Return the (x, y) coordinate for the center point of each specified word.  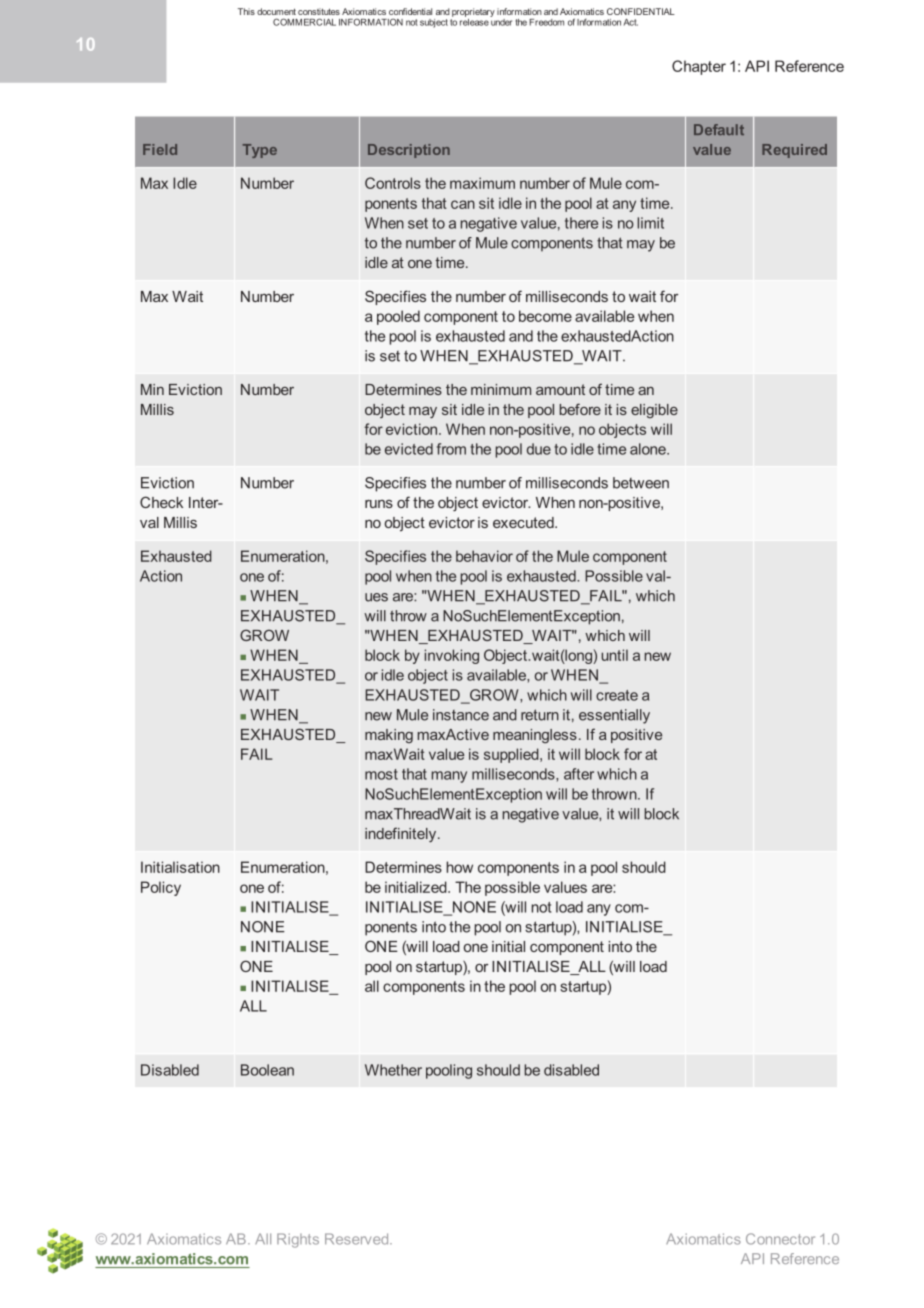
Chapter (699, 67)
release (474, 21)
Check (161, 502)
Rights (298, 1240)
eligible (654, 411)
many (449, 777)
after (579, 774)
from (451, 449)
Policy (161, 888)
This (246, 11)
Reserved (358, 1239)
